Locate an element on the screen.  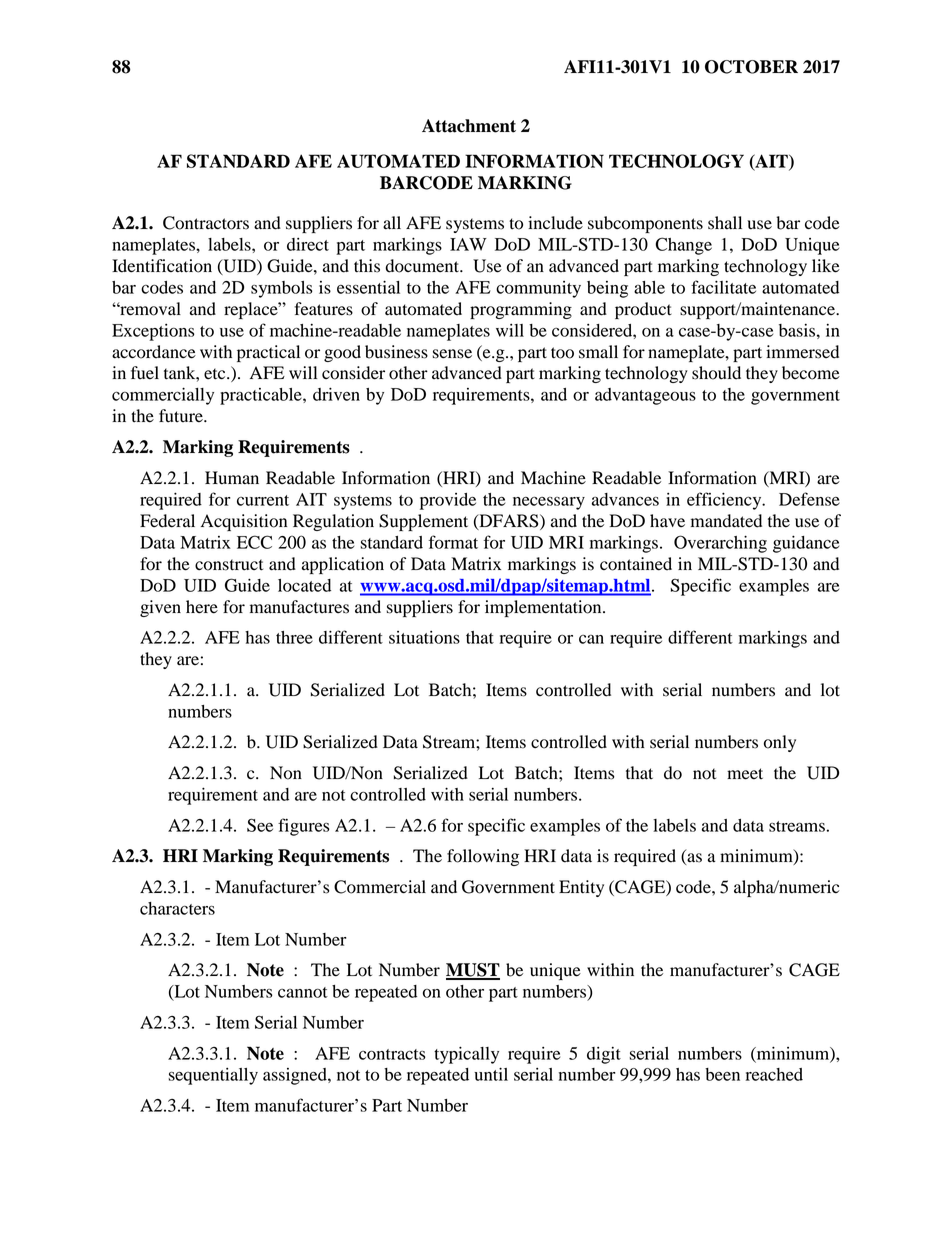
meet is located at coordinates (745, 774).
